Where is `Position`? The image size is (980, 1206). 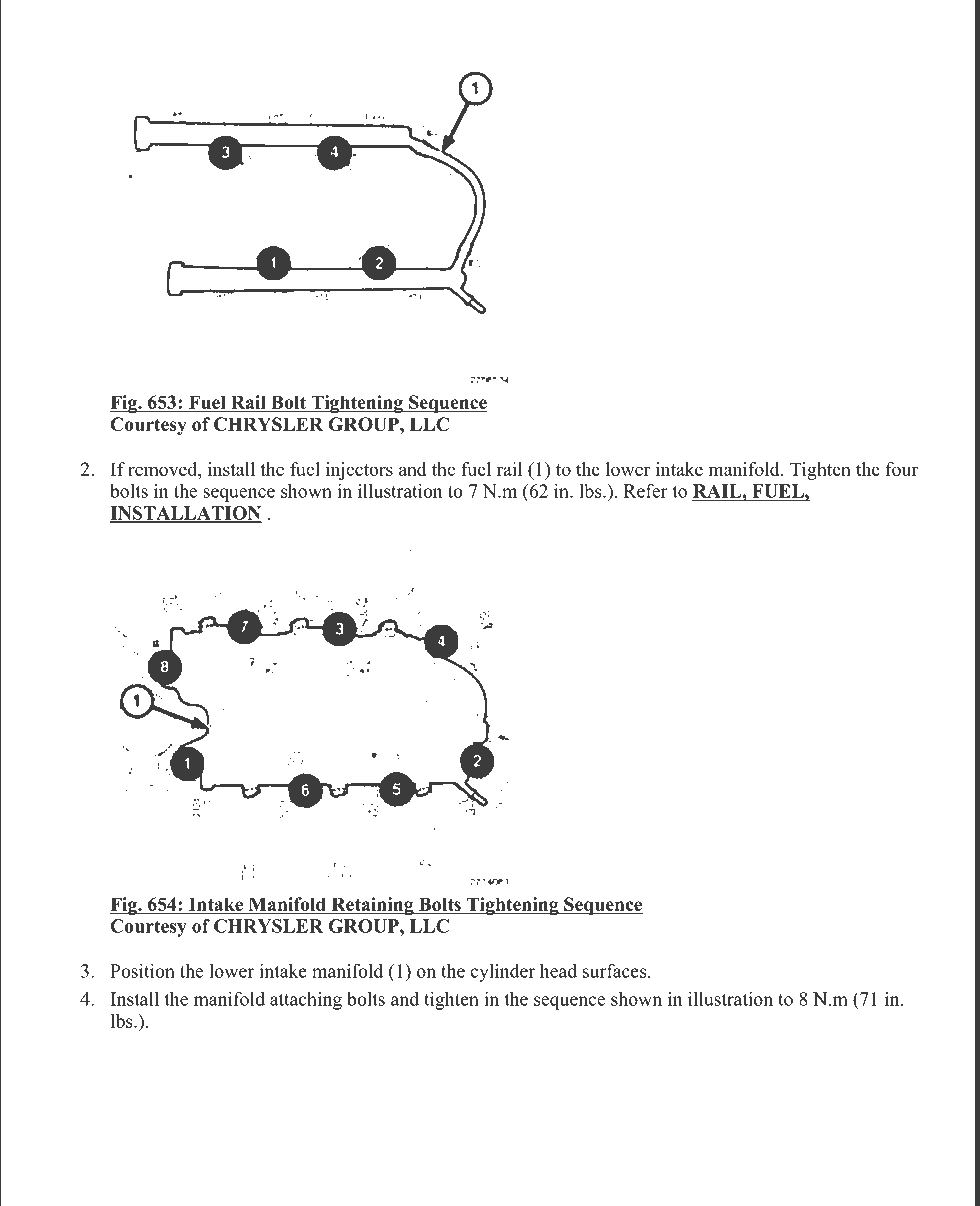
Position is located at coordinates (142, 971).
